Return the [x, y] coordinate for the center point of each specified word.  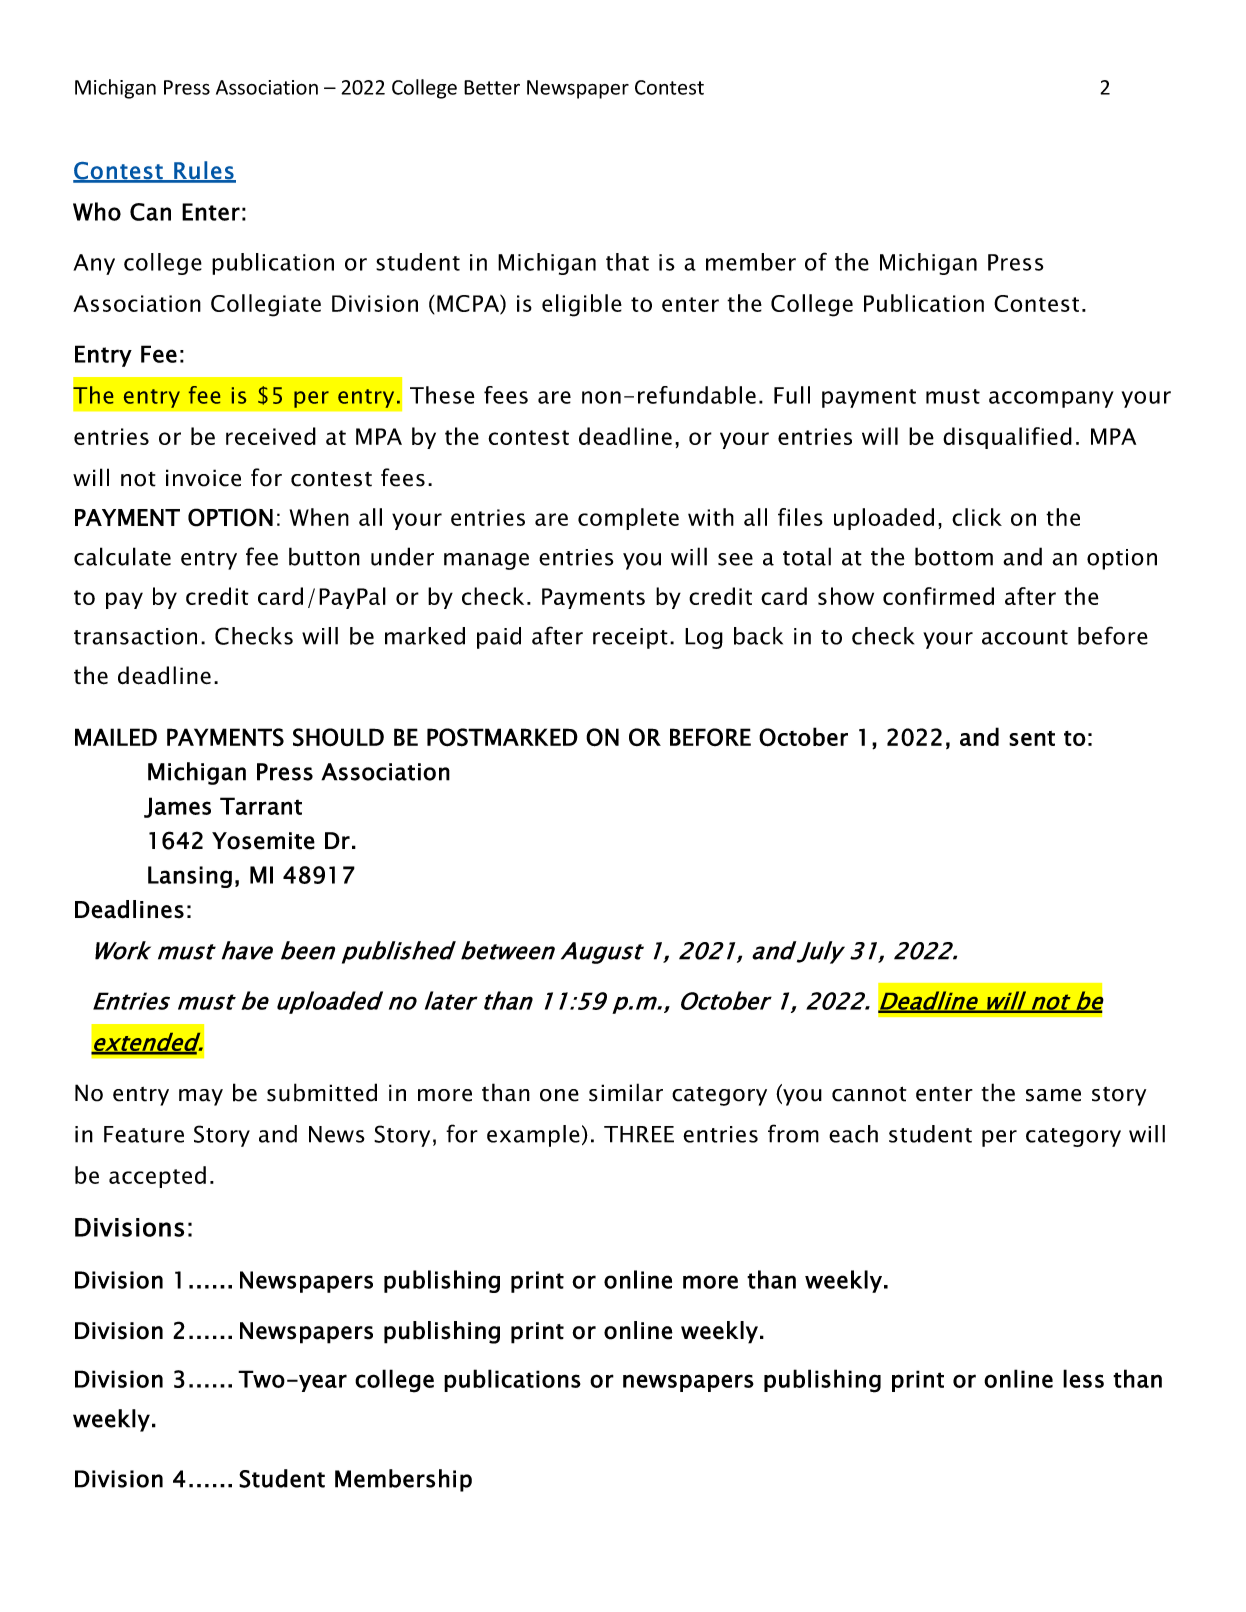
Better [492, 87]
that [627, 262]
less [1083, 1378]
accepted [157, 1177]
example [533, 1136]
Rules [204, 171]
